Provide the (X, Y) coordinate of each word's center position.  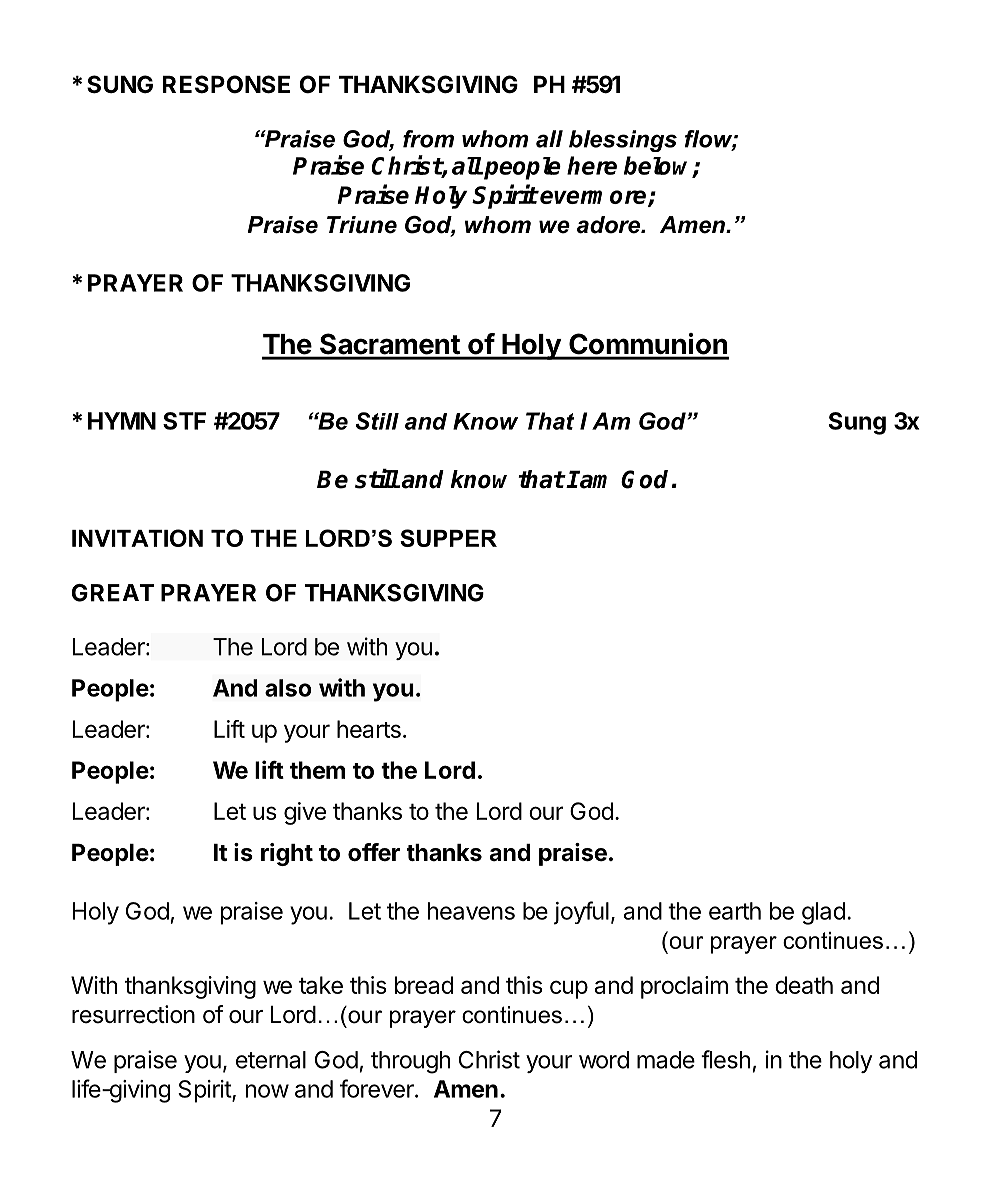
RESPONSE (226, 84)
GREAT (113, 593)
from (428, 139)
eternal (271, 1060)
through (410, 1062)
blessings (623, 141)
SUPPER (448, 538)
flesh (725, 1059)
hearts (369, 729)
